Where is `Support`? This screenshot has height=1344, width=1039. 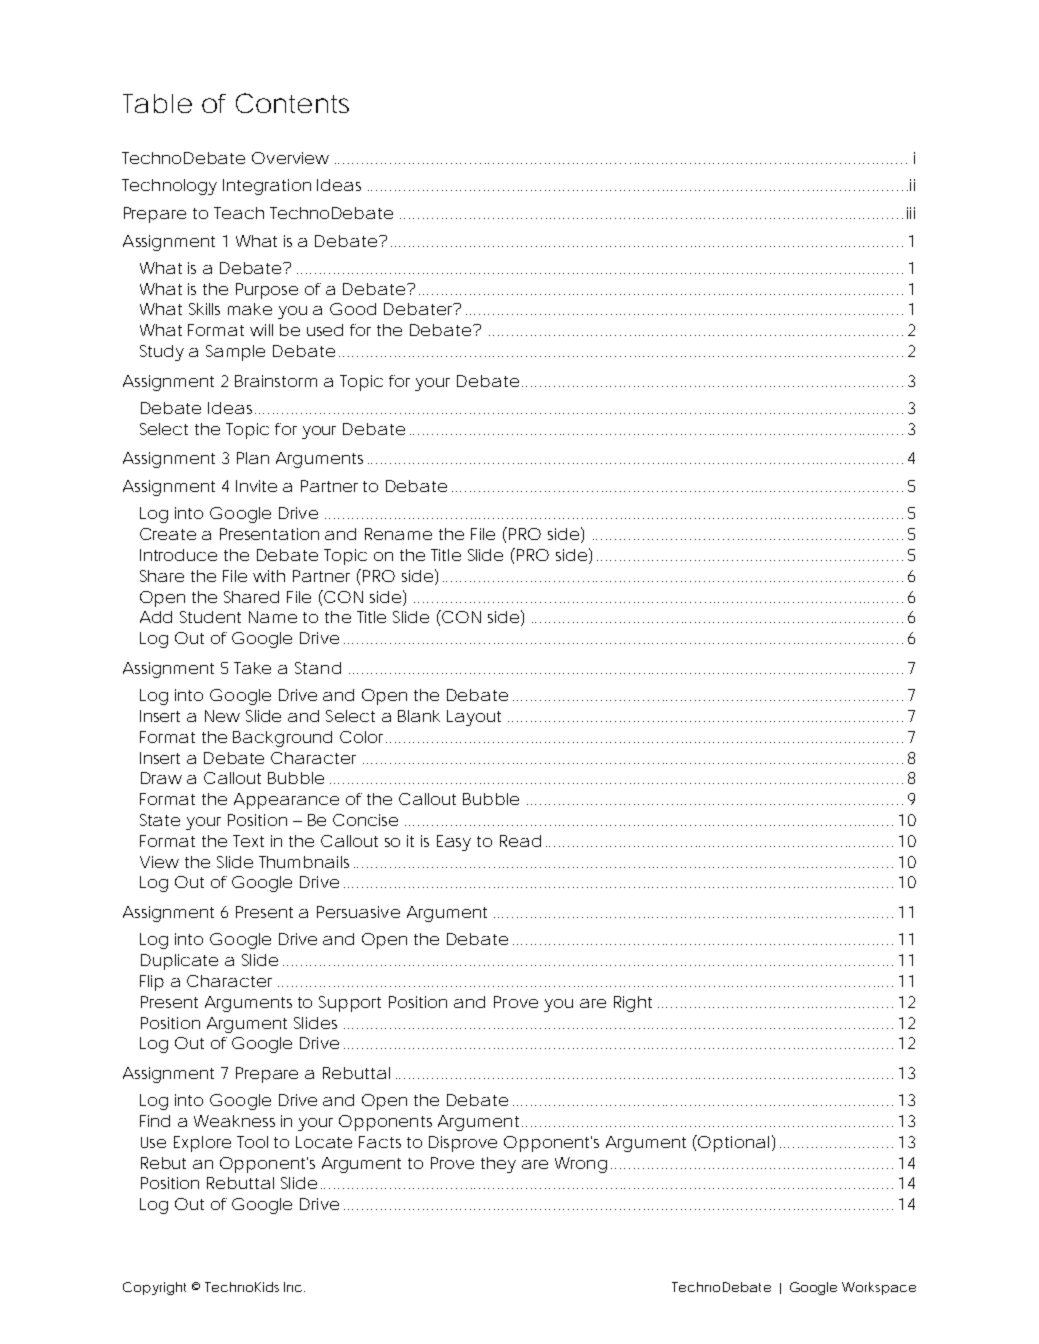
Support is located at coordinates (350, 1004).
